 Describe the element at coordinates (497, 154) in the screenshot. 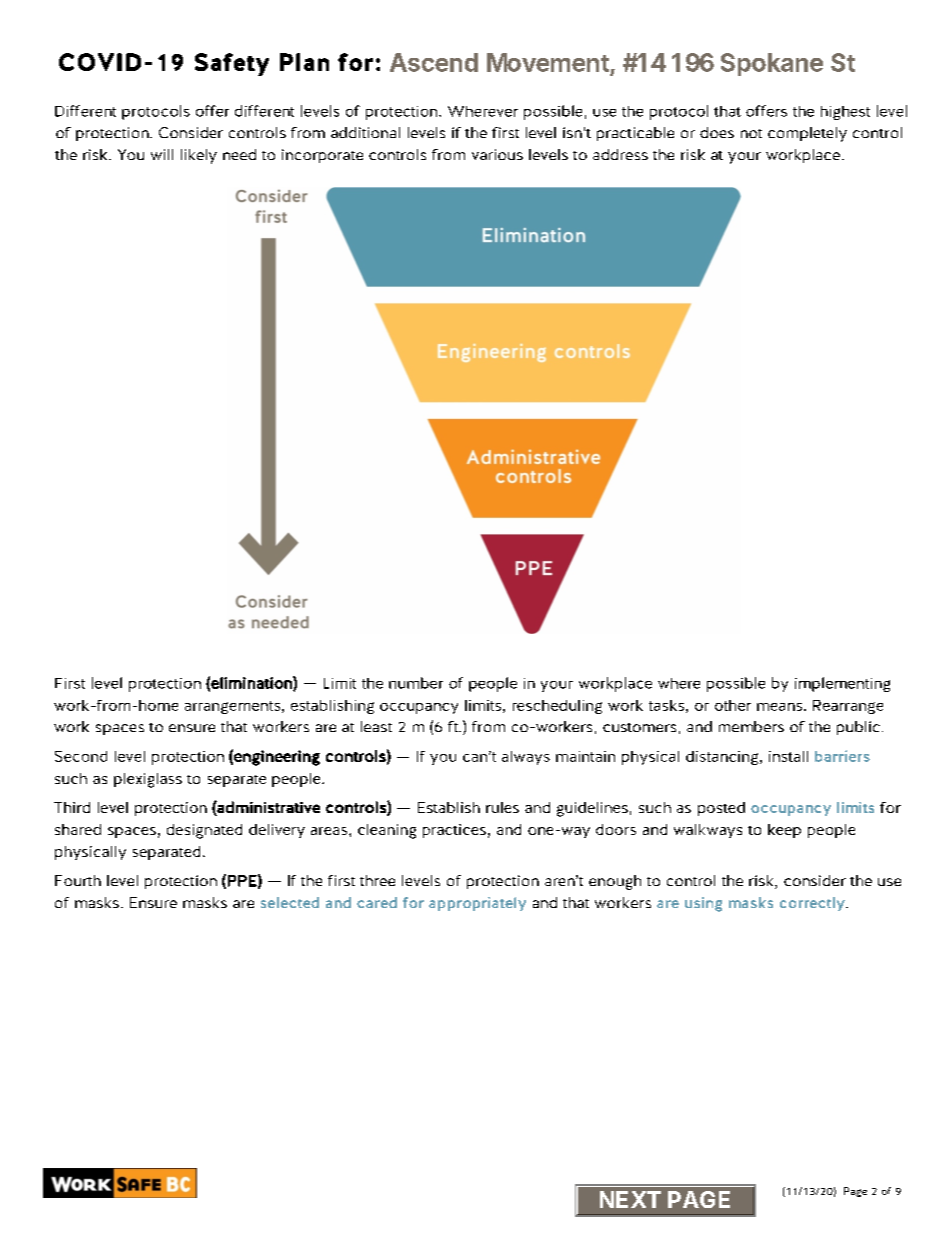

I see `various` at that location.
